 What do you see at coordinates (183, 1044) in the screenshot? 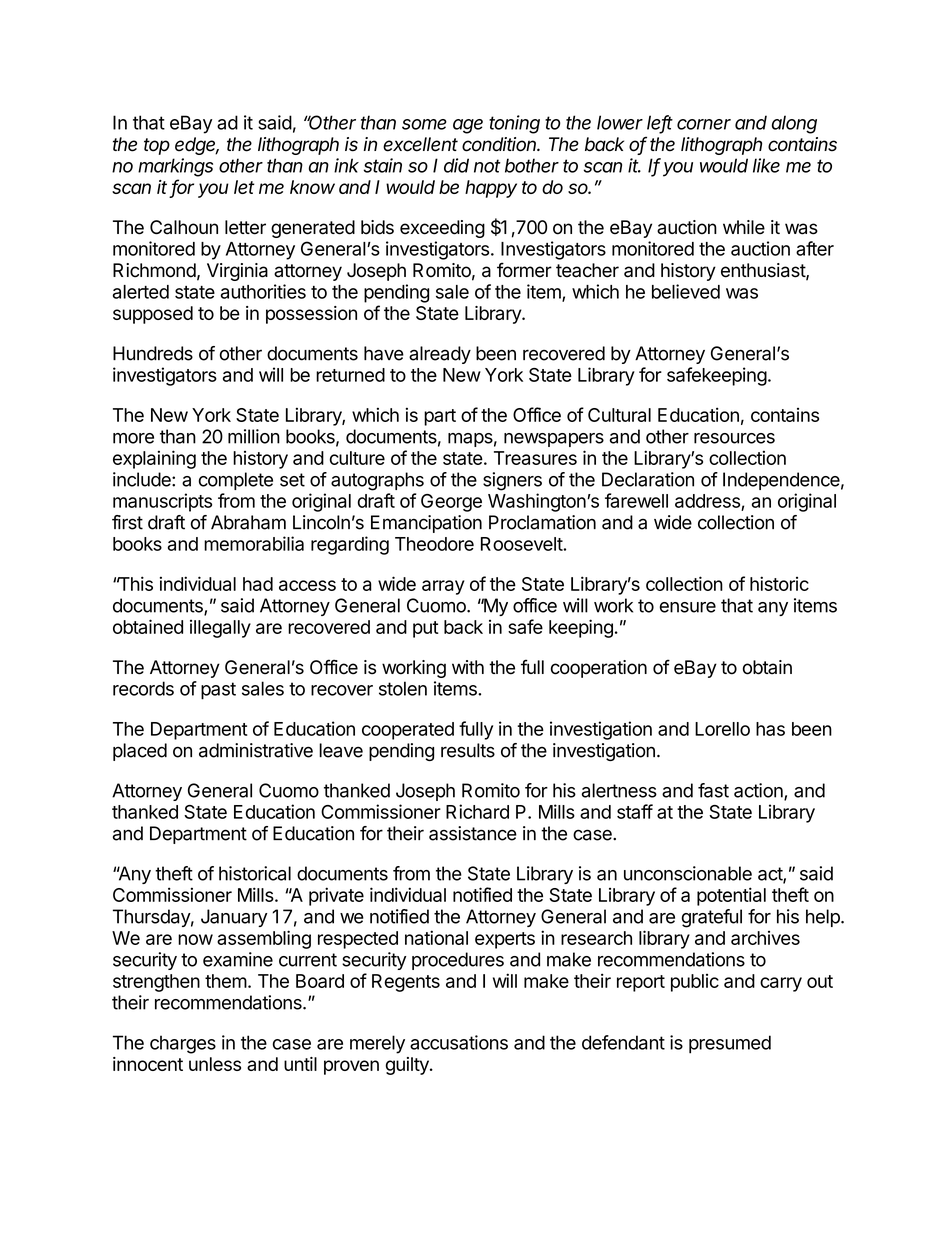
I see `charges` at bounding box center [183, 1044].
